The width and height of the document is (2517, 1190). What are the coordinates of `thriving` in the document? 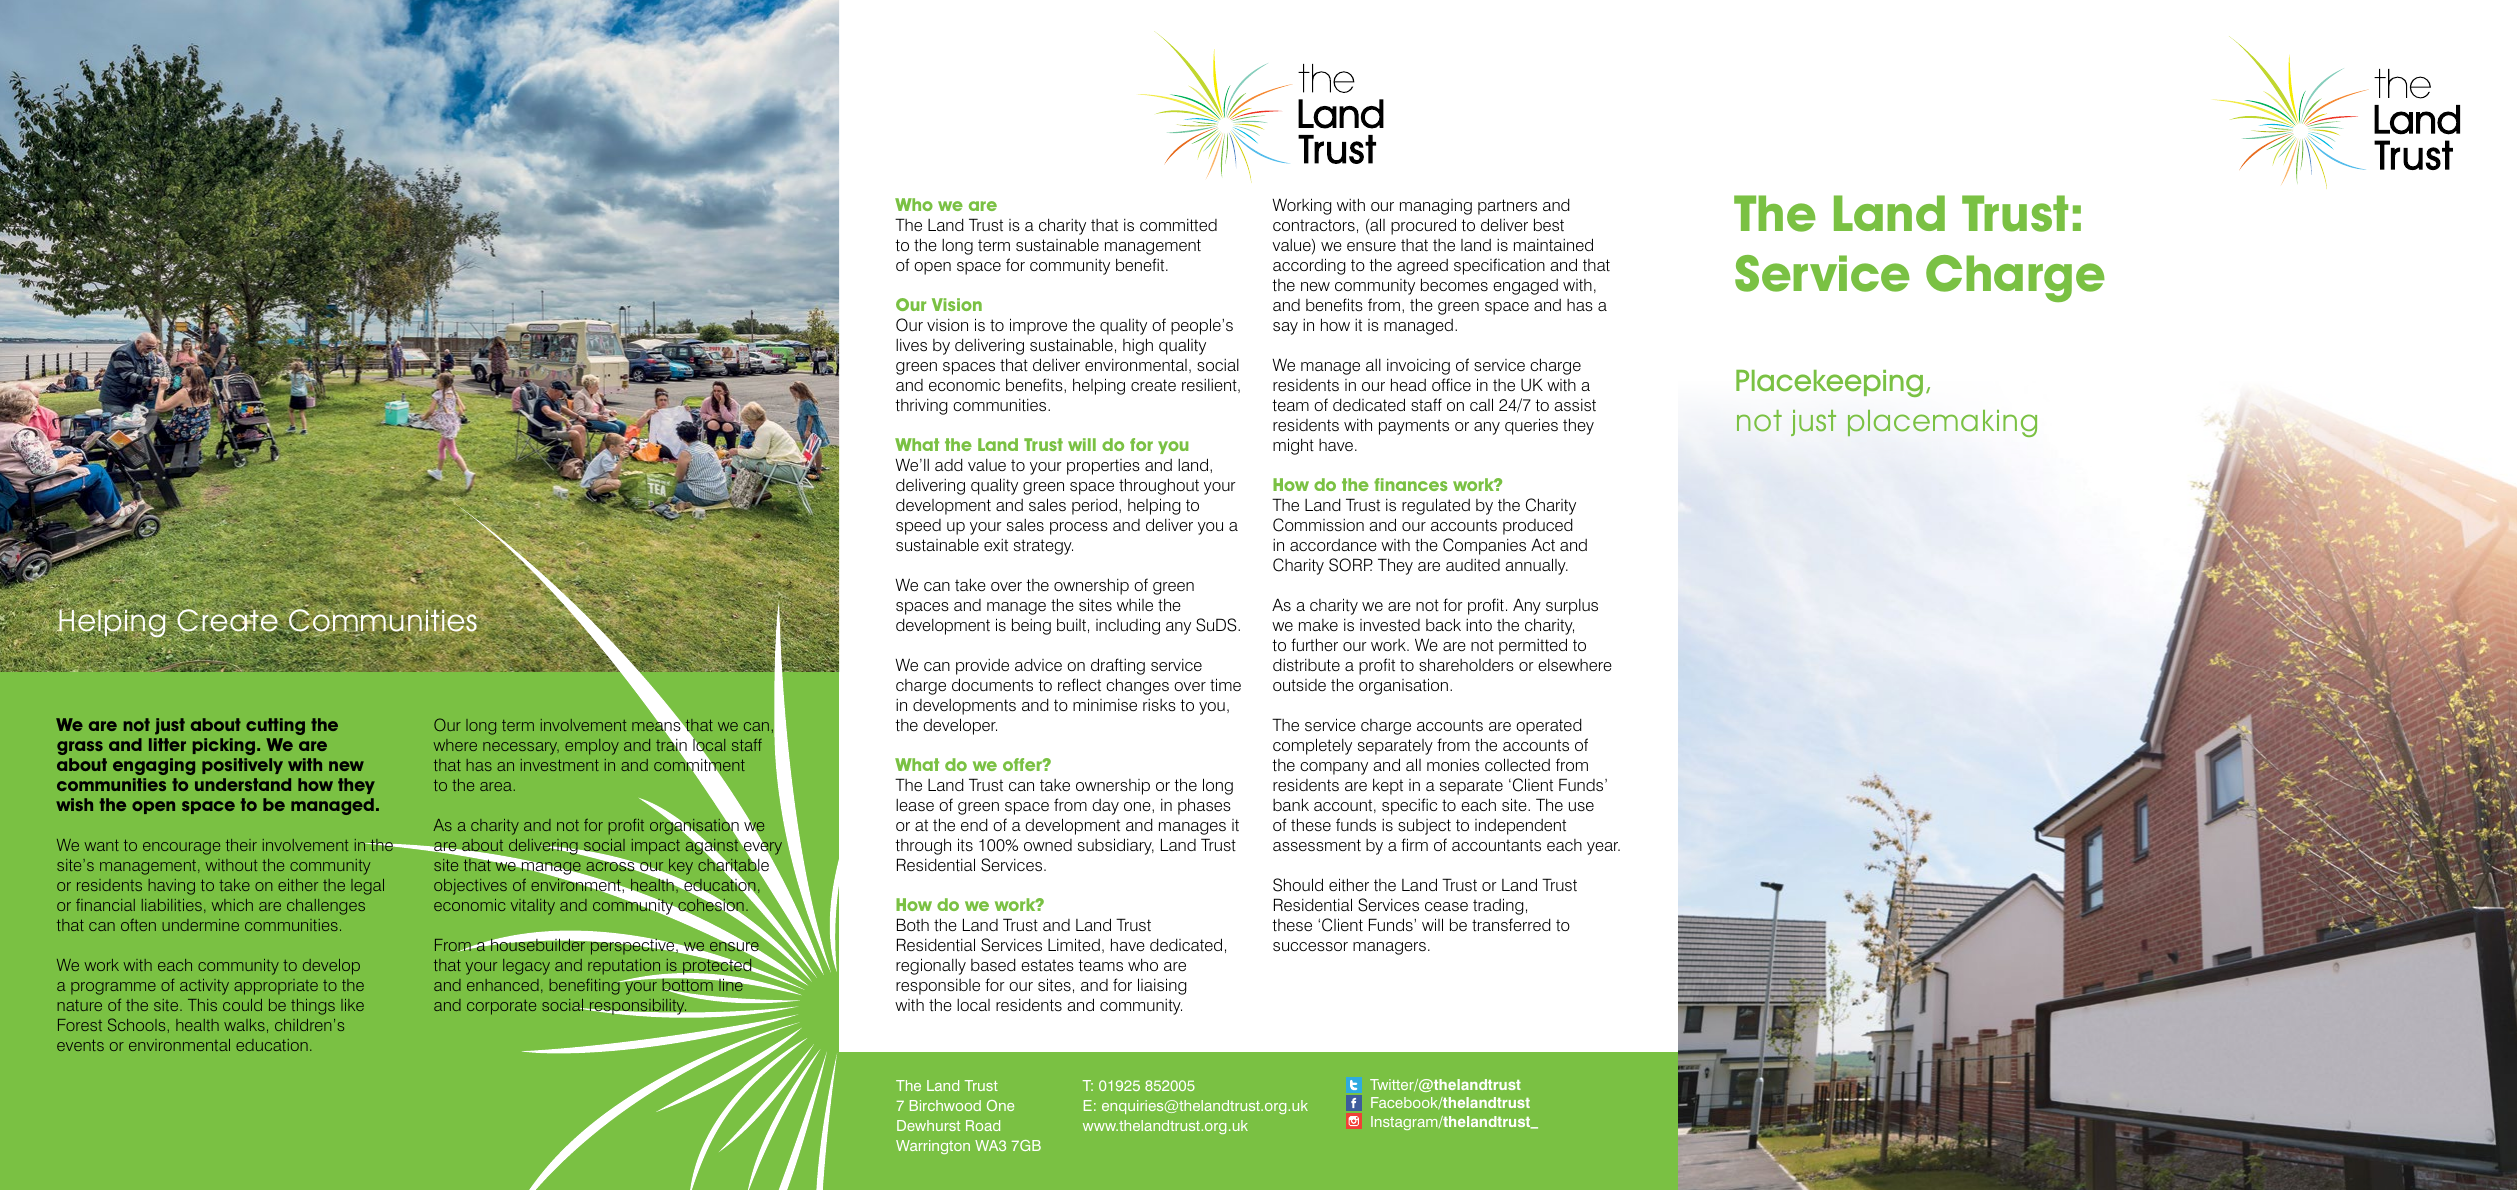 It's located at (921, 407).
